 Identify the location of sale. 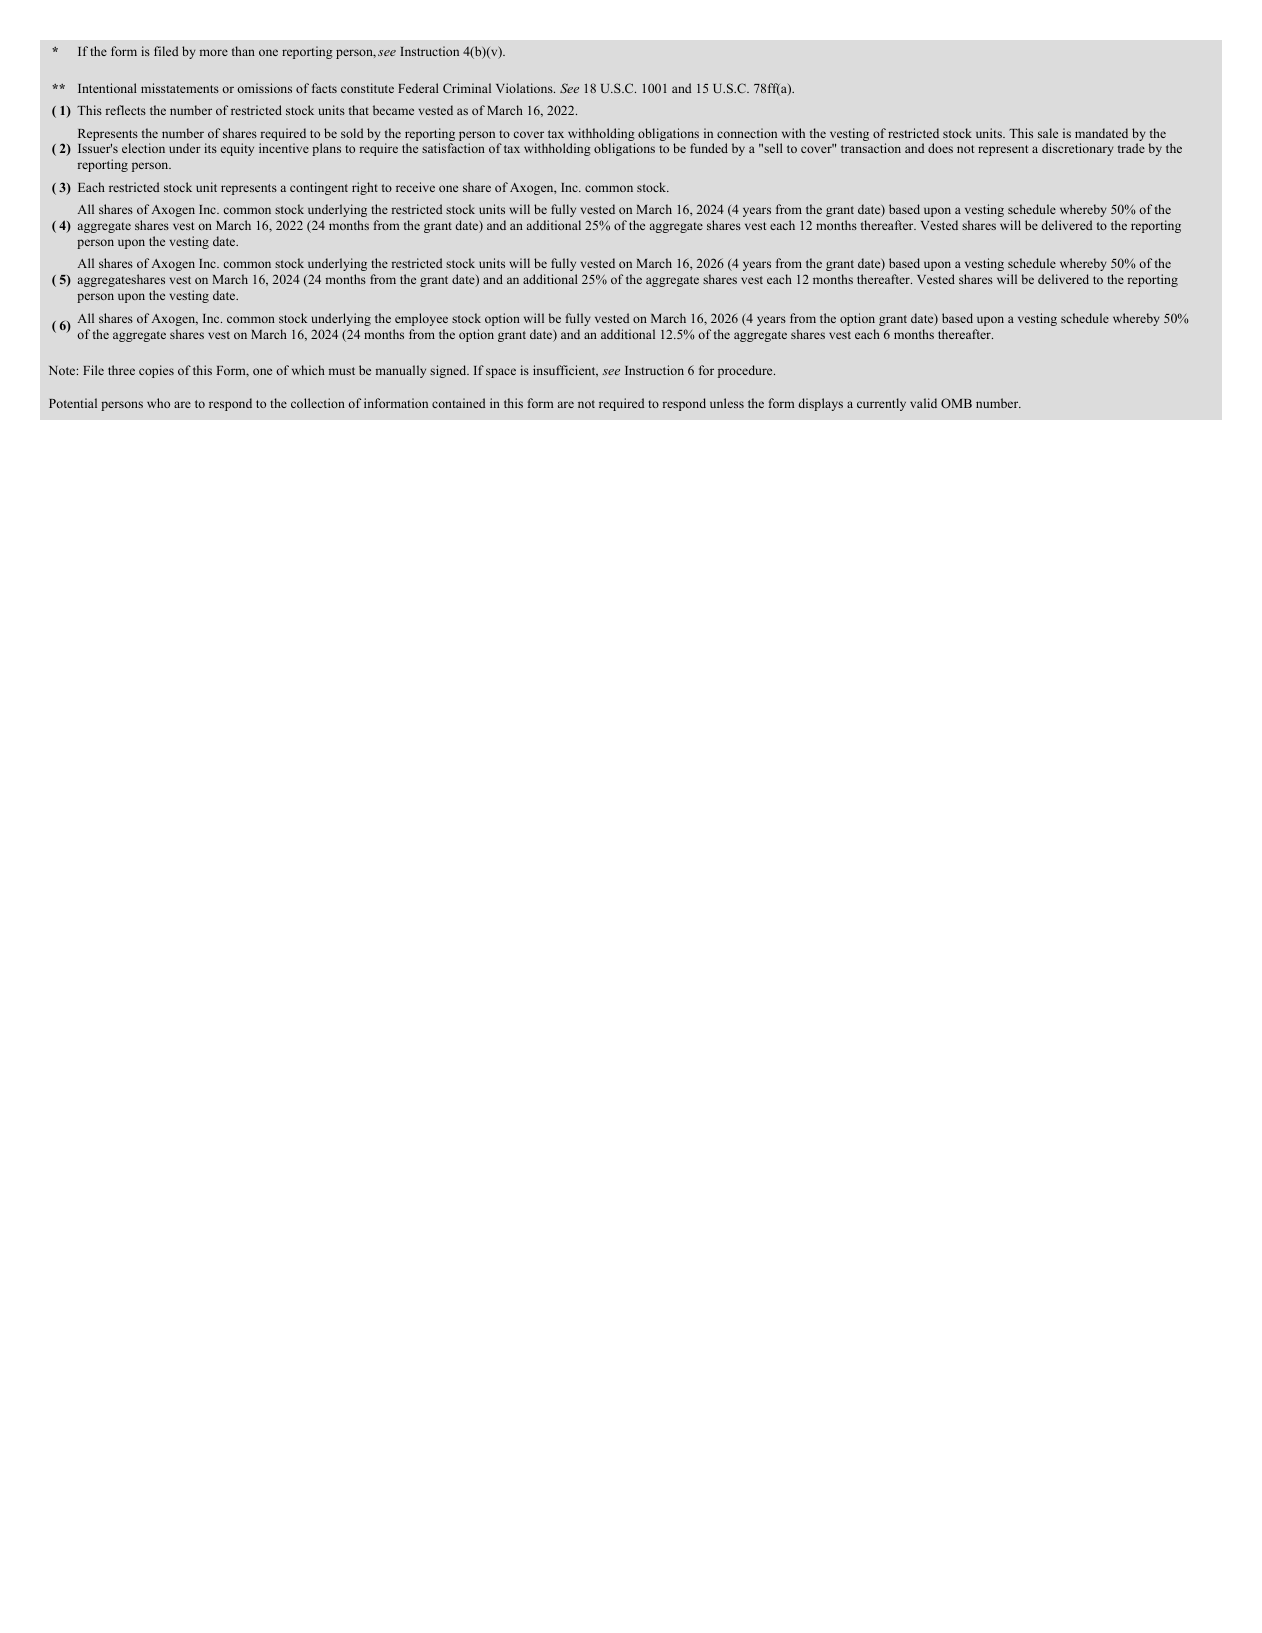
(1048, 133).
